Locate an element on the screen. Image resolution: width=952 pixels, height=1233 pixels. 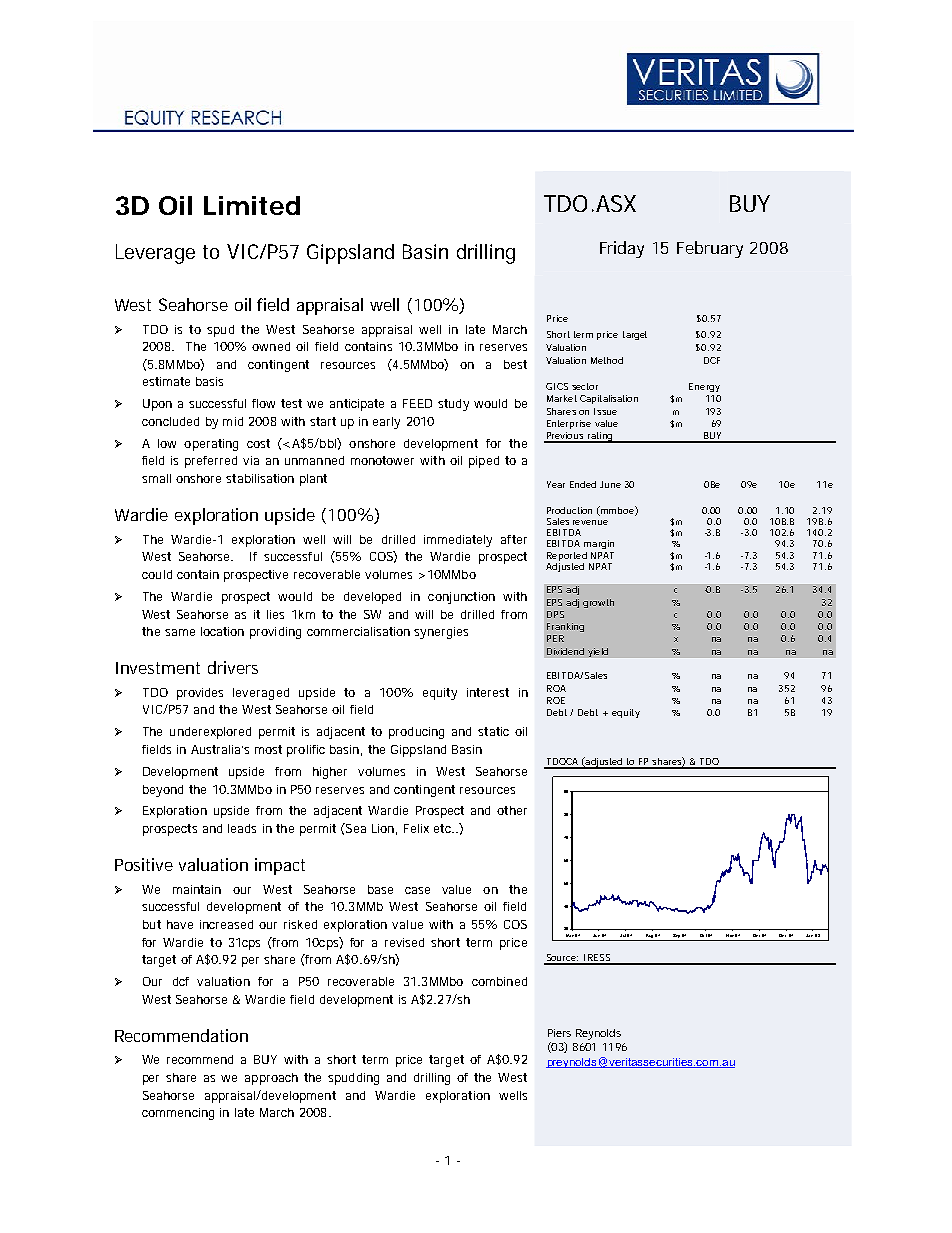
IRESS is located at coordinates (598, 959).
